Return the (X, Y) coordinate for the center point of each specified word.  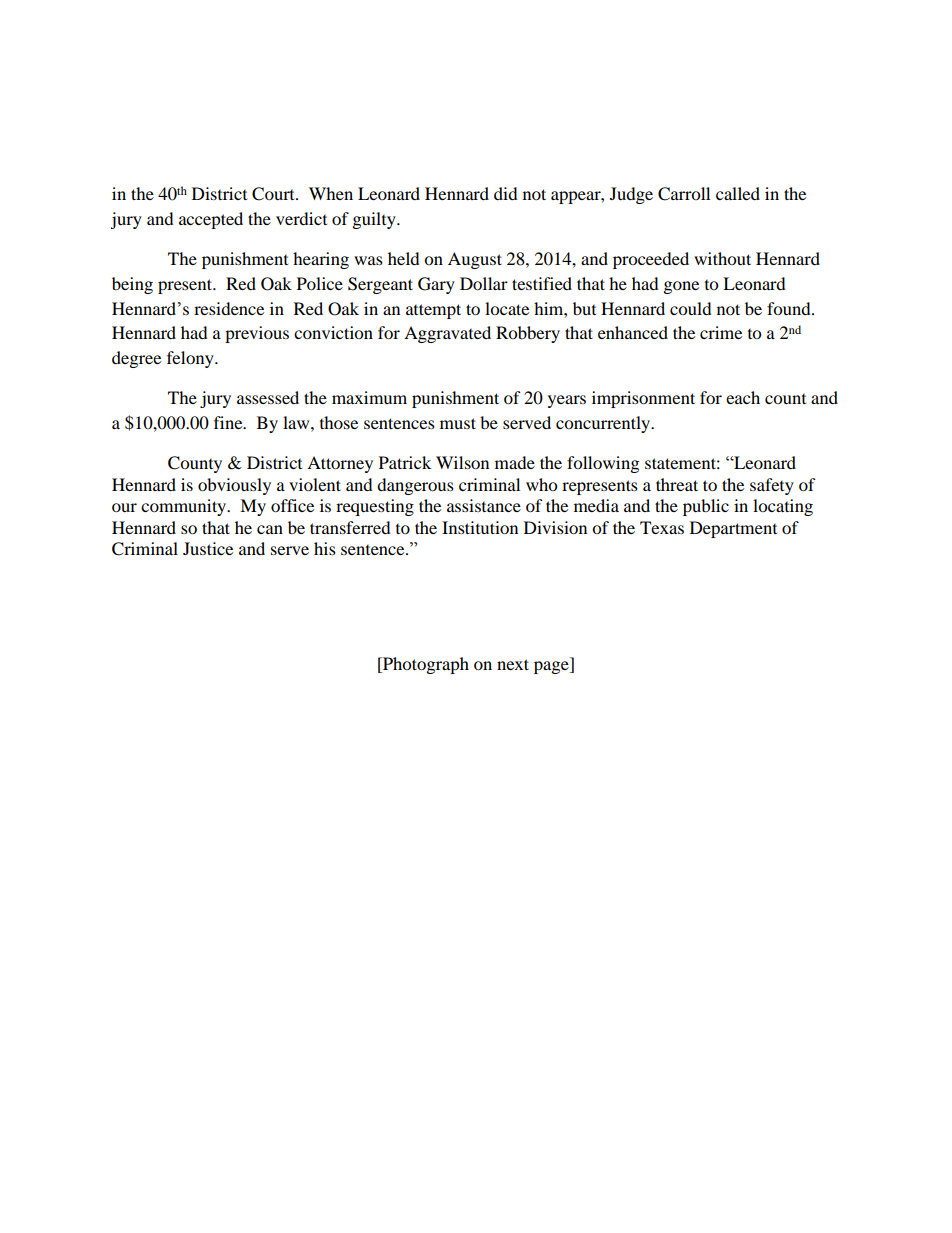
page (552, 667)
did (506, 193)
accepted (211, 220)
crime (721, 332)
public (706, 507)
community (185, 507)
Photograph (425, 665)
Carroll (684, 194)
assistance (484, 505)
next (513, 664)
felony (191, 359)
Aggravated (447, 334)
